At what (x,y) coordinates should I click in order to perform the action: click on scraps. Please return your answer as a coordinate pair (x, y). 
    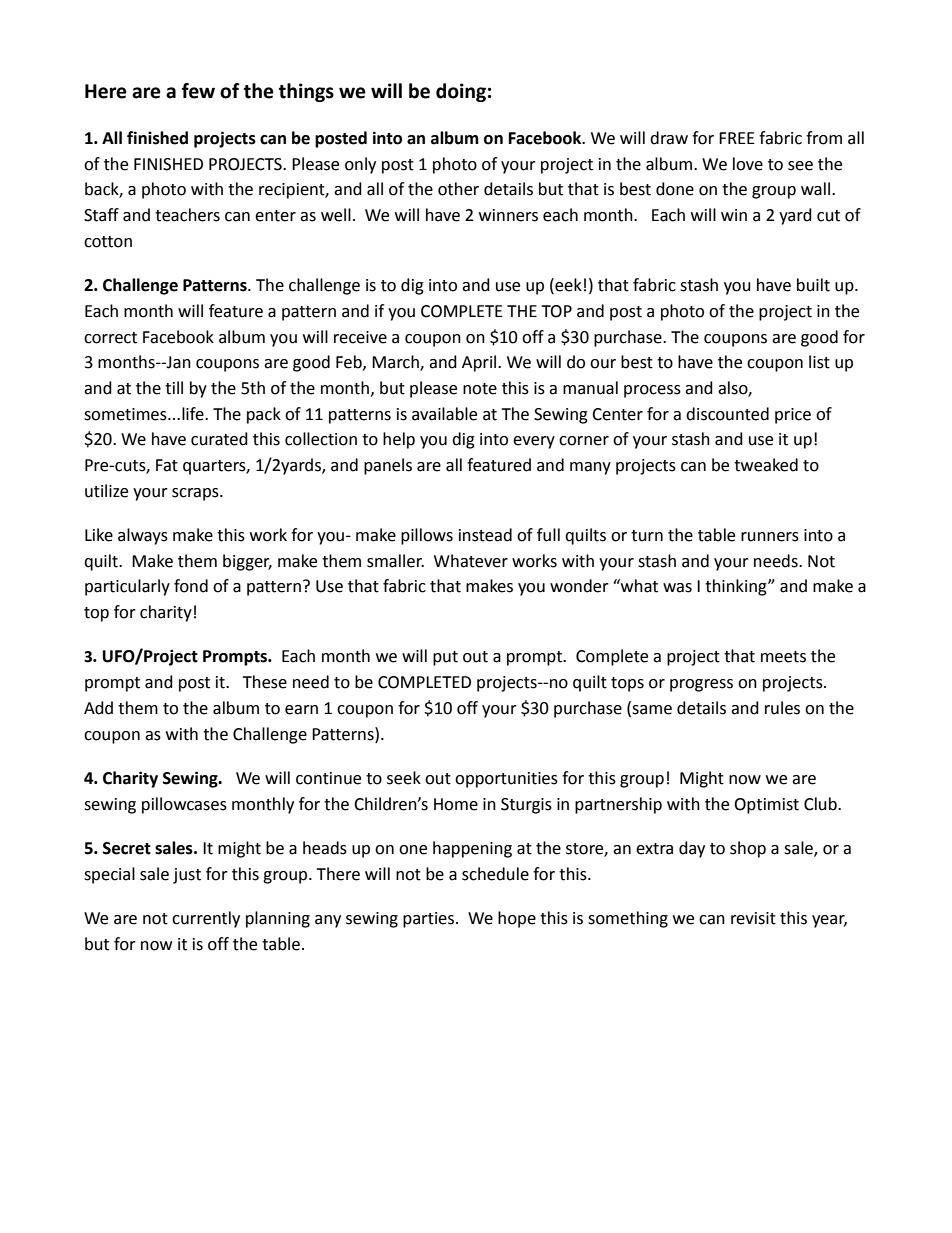
    Looking at the image, I should click on (196, 494).
